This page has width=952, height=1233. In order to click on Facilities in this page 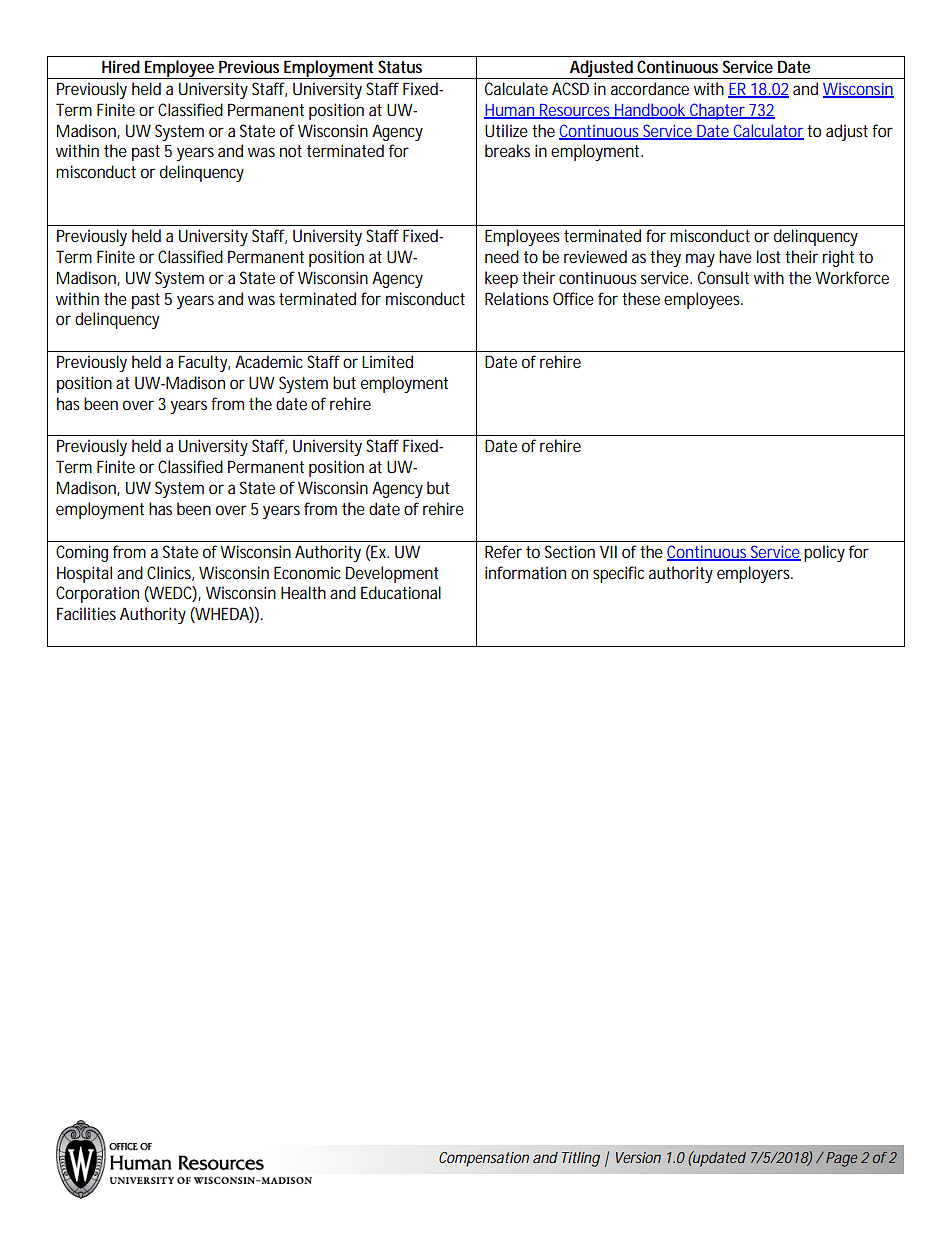, I will do `click(86, 613)`.
